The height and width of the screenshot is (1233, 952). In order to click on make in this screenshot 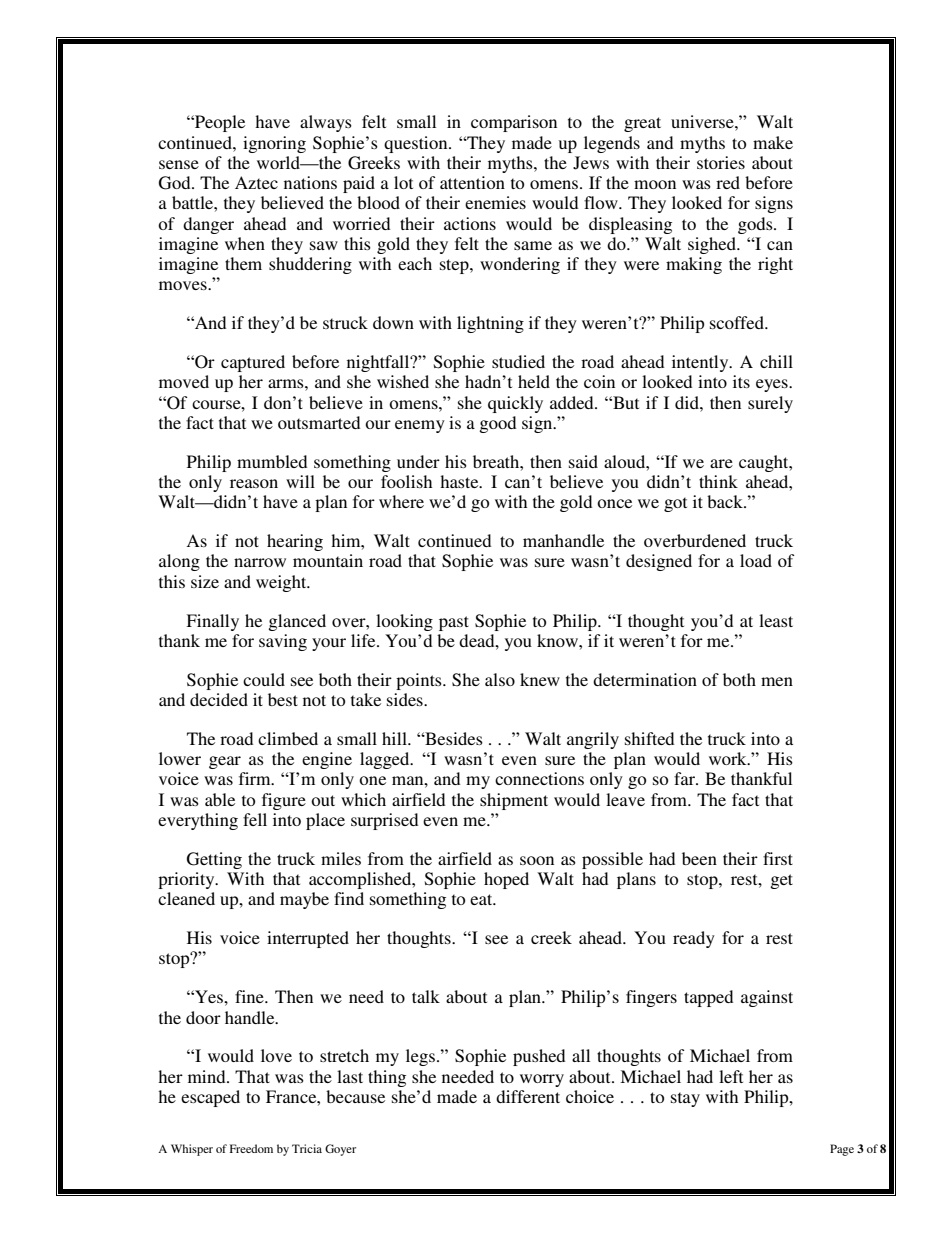, I will do `click(773, 142)`.
